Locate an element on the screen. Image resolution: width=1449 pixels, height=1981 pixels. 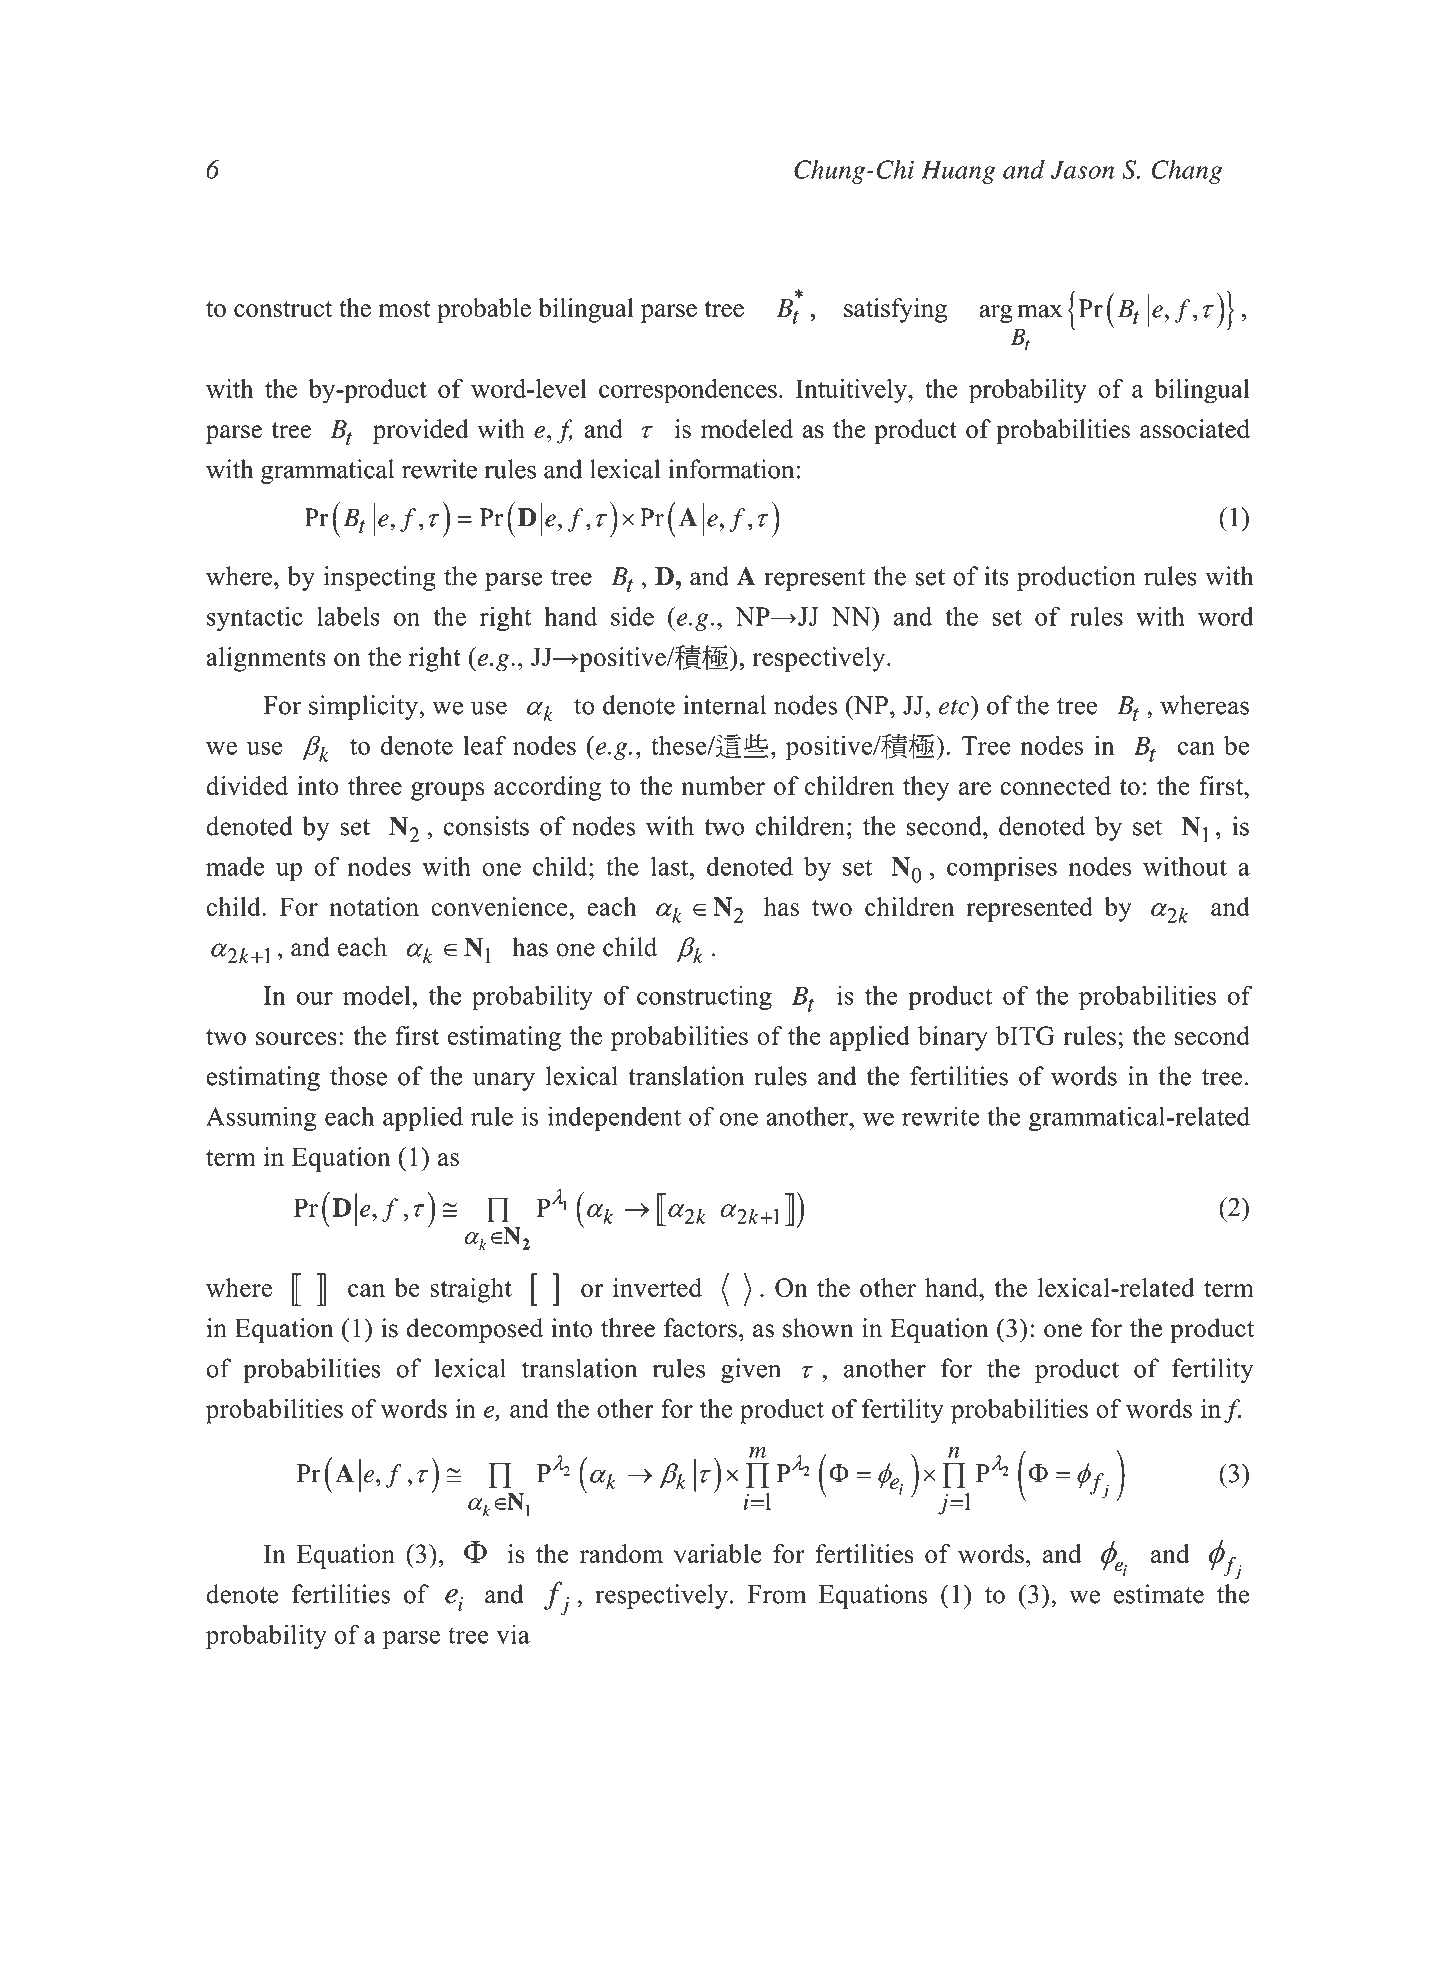
via is located at coordinates (513, 1634).
